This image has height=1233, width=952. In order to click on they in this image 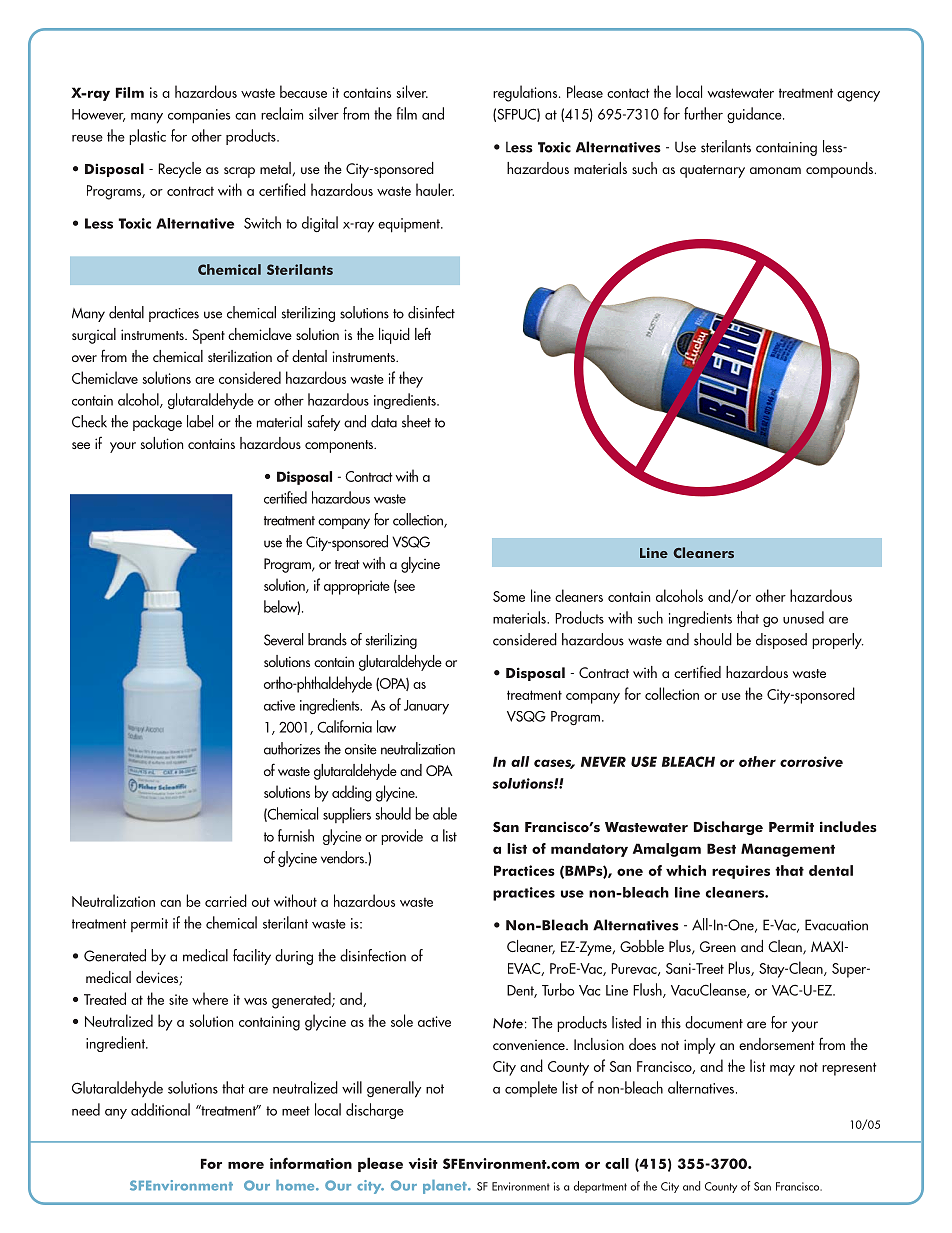, I will do `click(411, 379)`.
